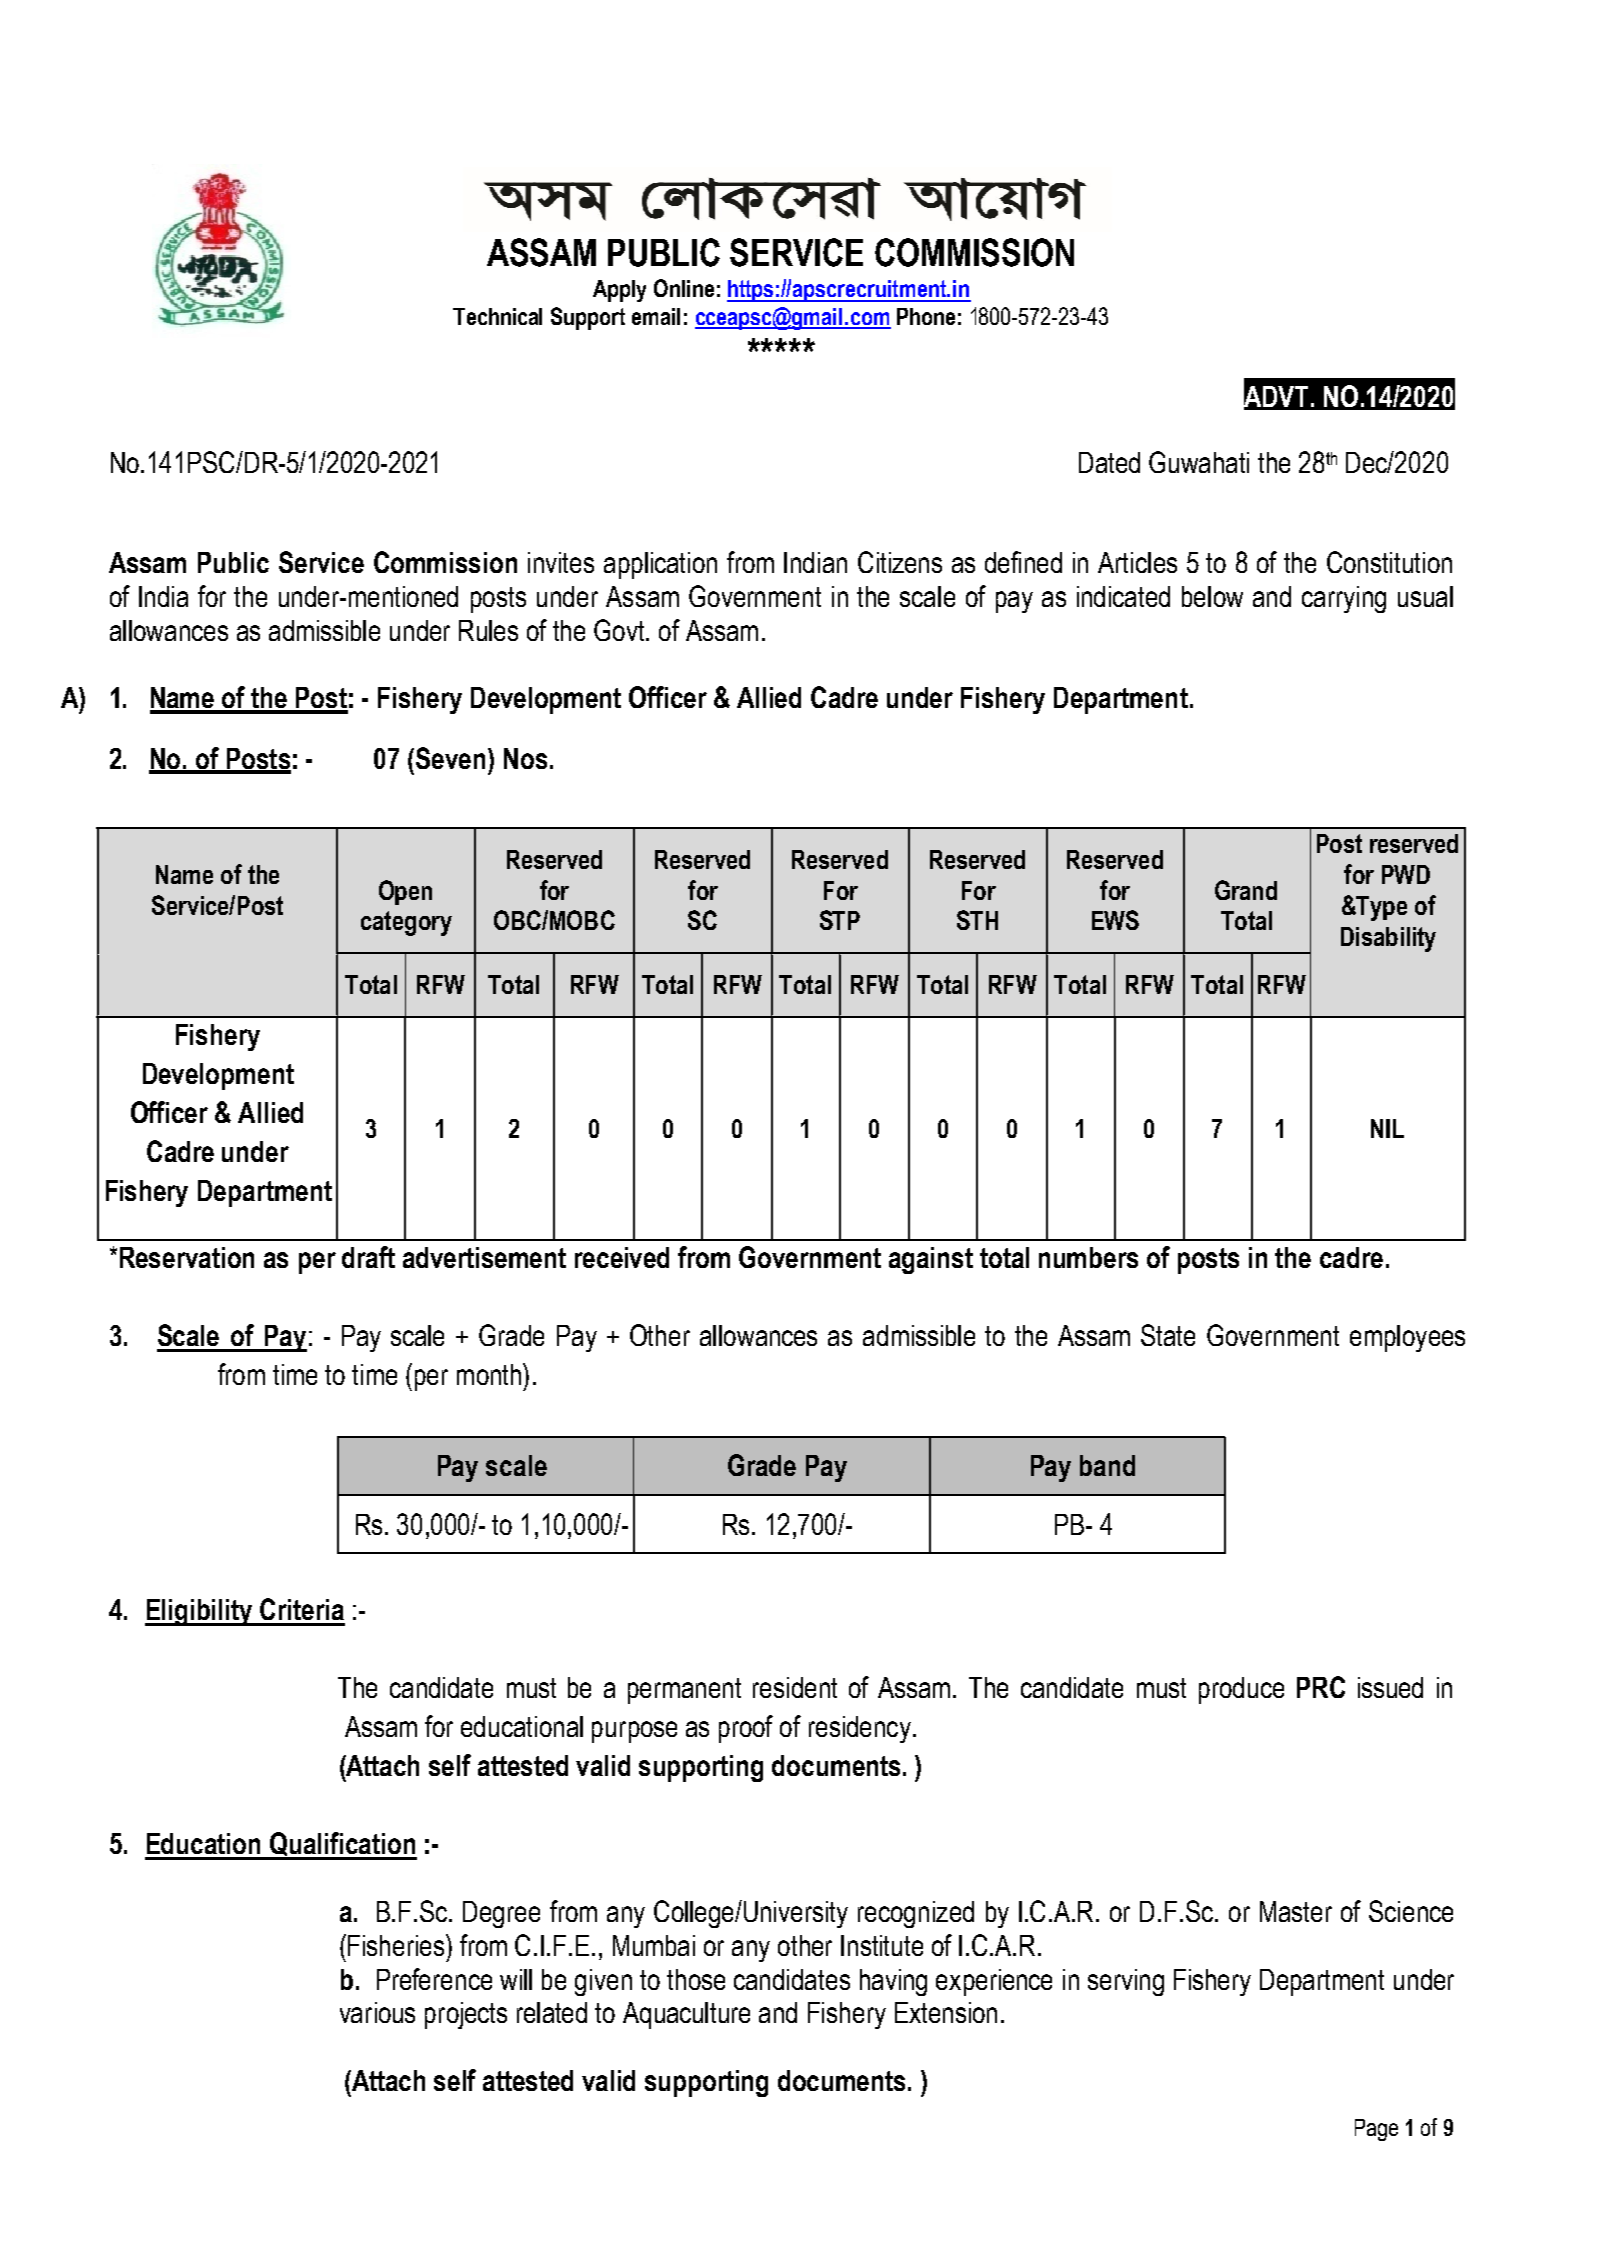 Image resolution: width=1599 pixels, height=2261 pixels. I want to click on Criteria, so click(302, 1609).
